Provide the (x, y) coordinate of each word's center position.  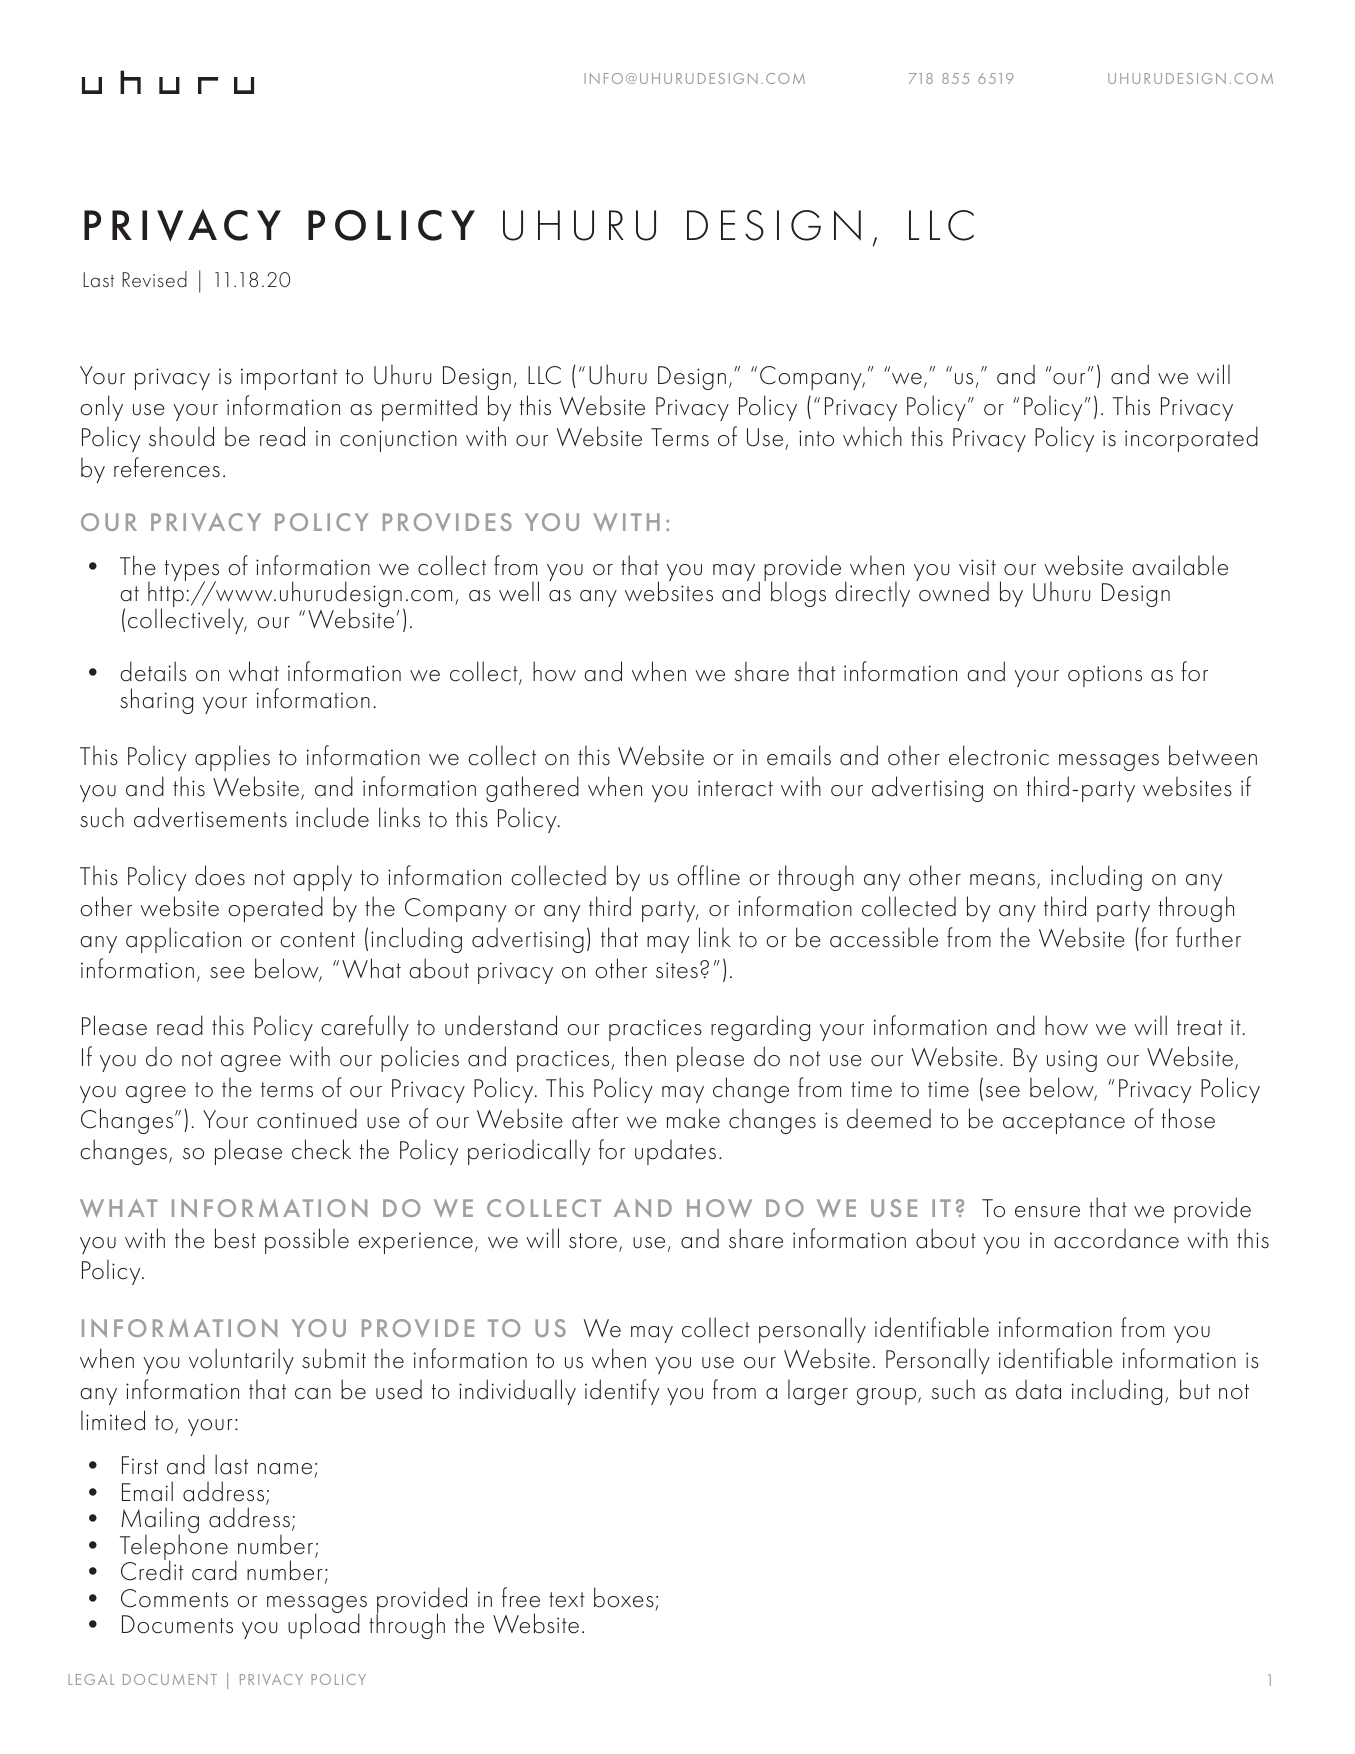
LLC (544, 375)
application (183, 940)
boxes (624, 1597)
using (1072, 1061)
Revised (154, 279)
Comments (174, 1598)
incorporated (1191, 439)
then (645, 1056)
